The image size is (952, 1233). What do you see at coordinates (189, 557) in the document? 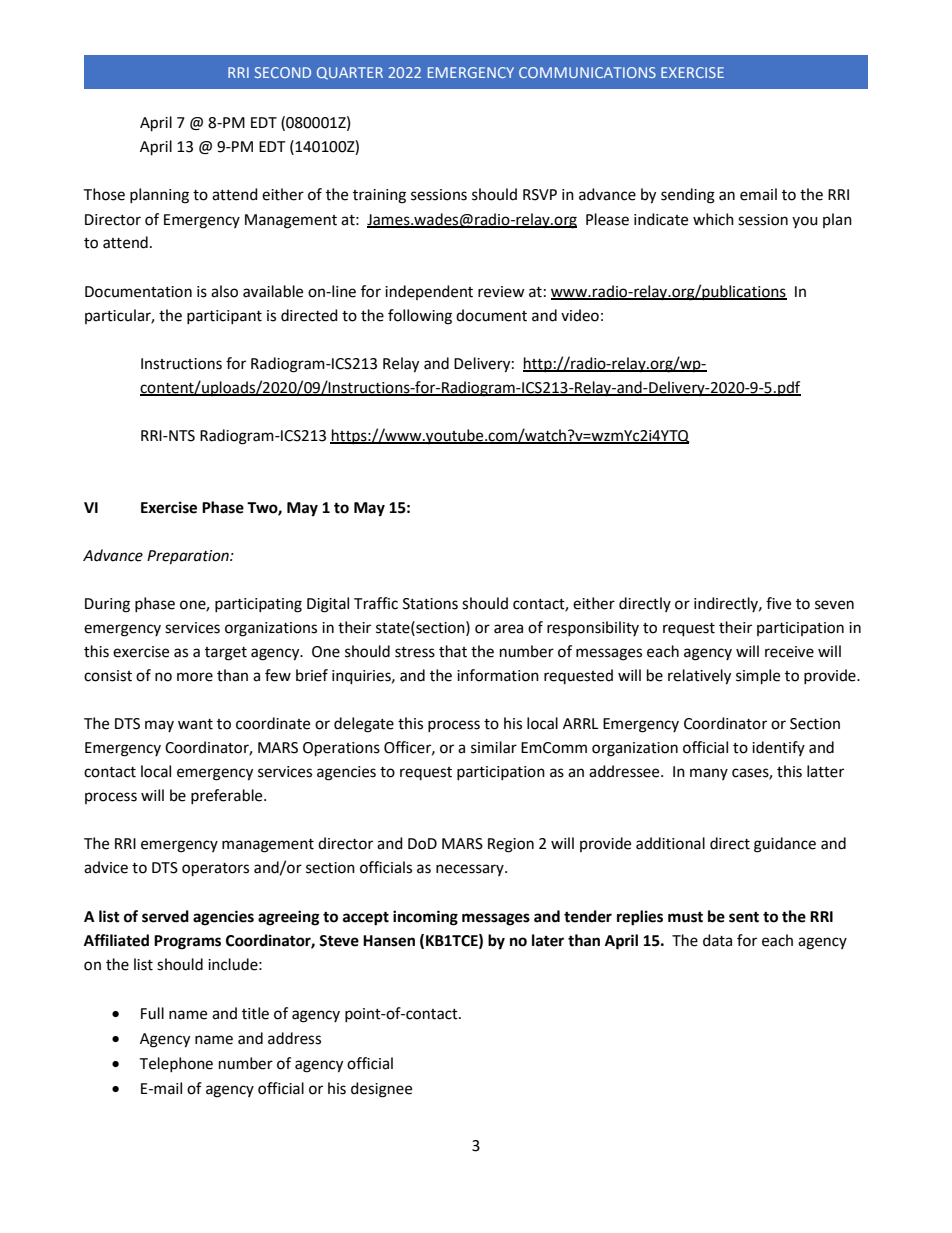
I see `Preparation` at bounding box center [189, 557].
